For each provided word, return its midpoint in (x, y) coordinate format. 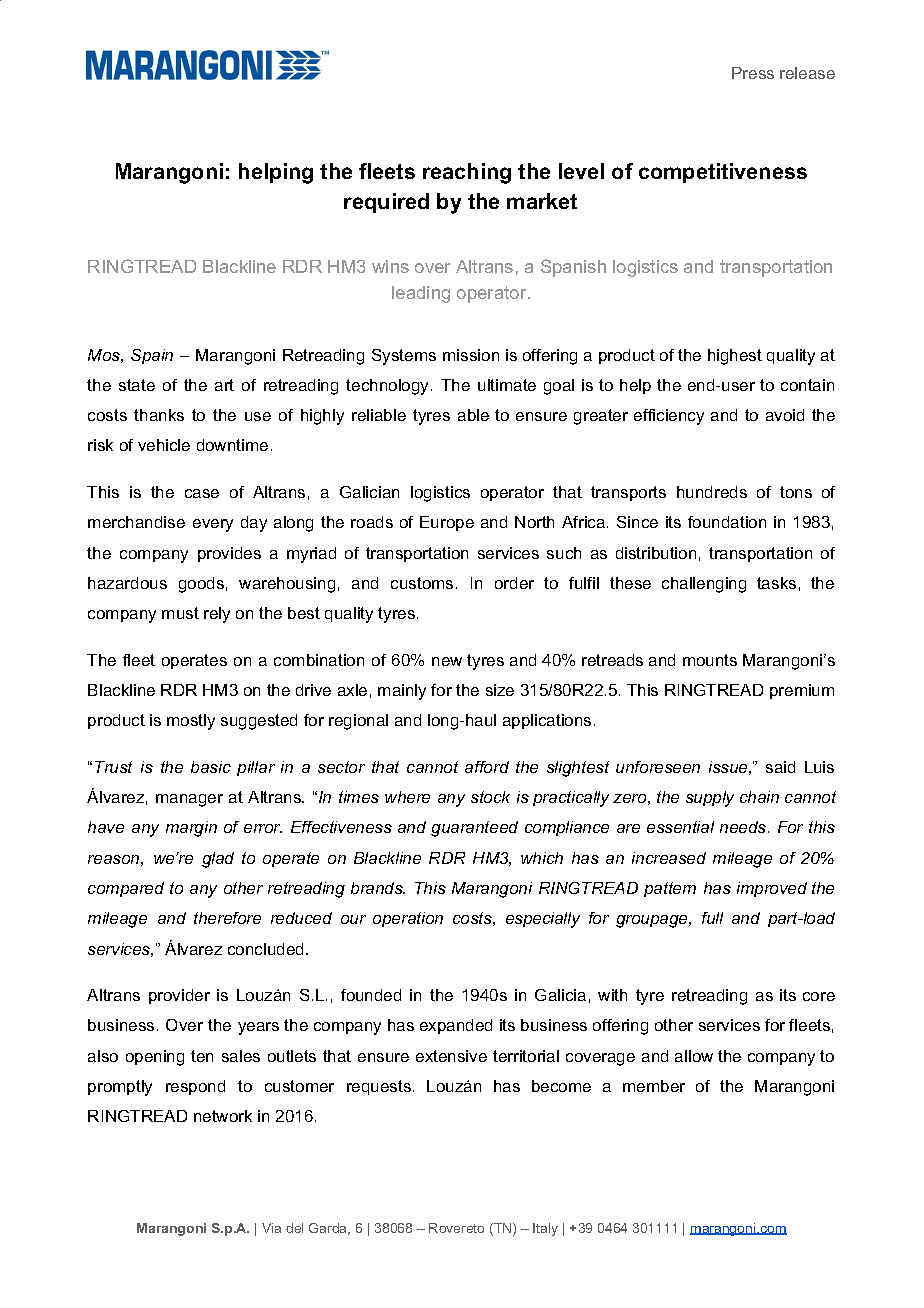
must (180, 613)
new (447, 661)
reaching (467, 173)
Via (271, 1228)
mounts (710, 660)
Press (753, 73)
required (386, 203)
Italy (545, 1229)
